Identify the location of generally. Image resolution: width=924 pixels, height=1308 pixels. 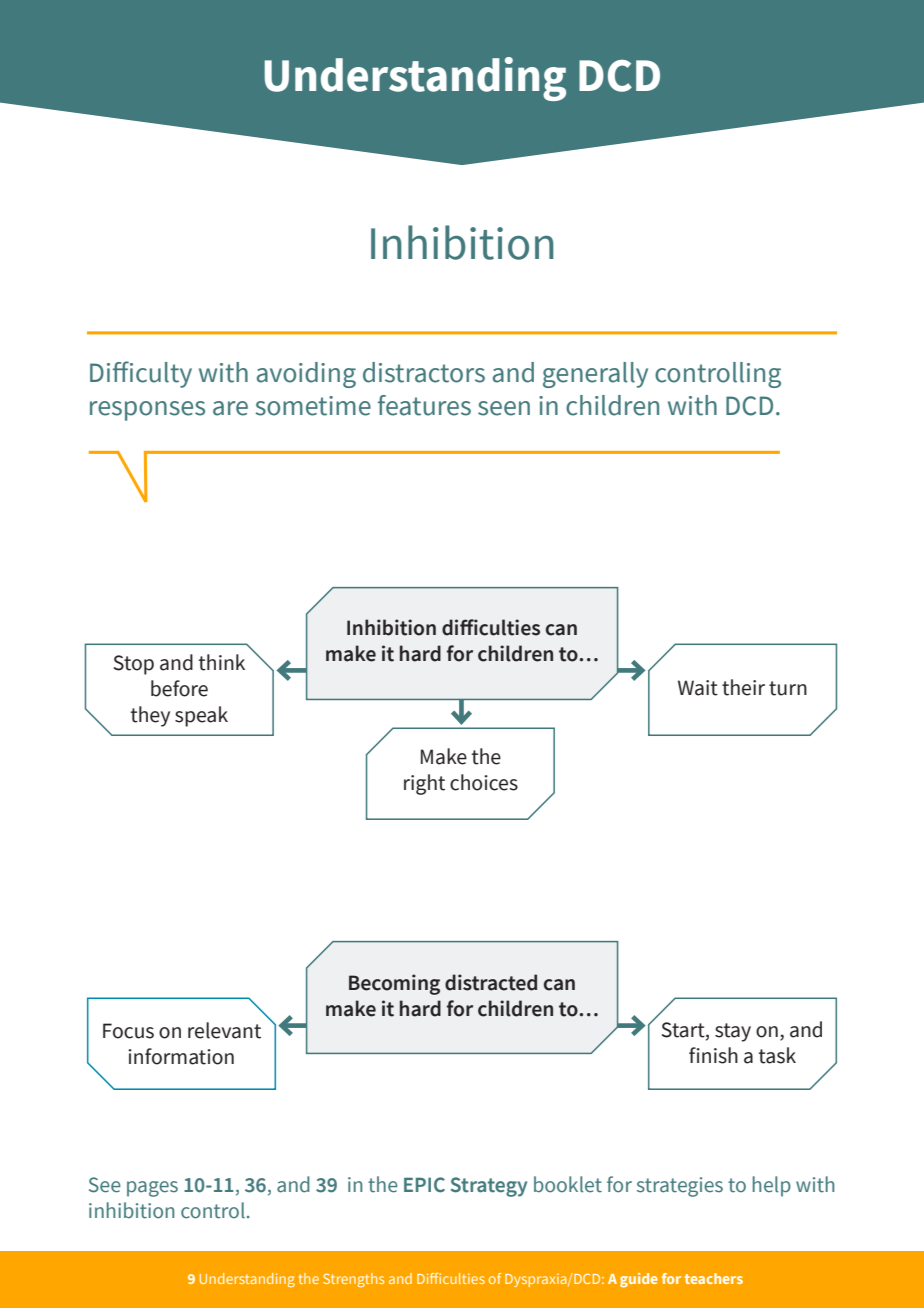
(595, 375).
